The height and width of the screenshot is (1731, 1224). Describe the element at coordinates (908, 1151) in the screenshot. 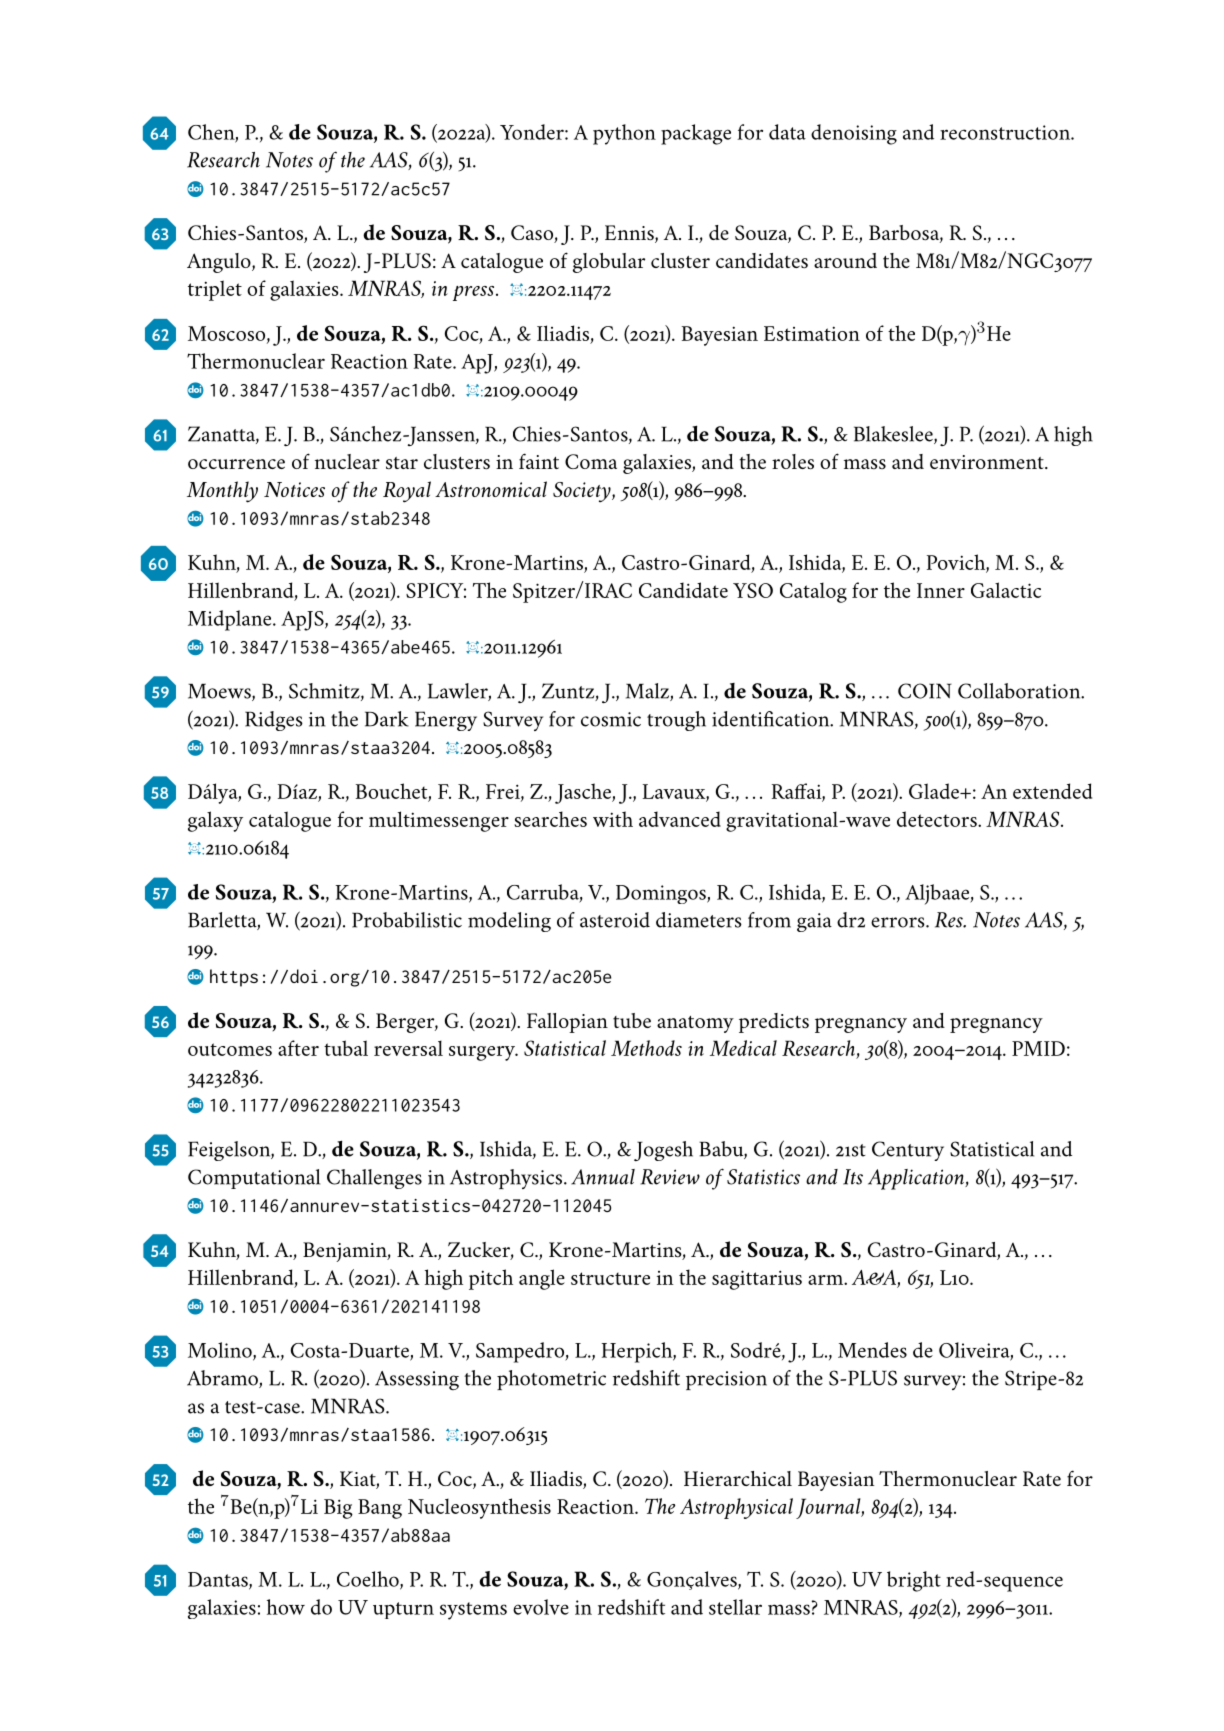

I see `Century` at that location.
